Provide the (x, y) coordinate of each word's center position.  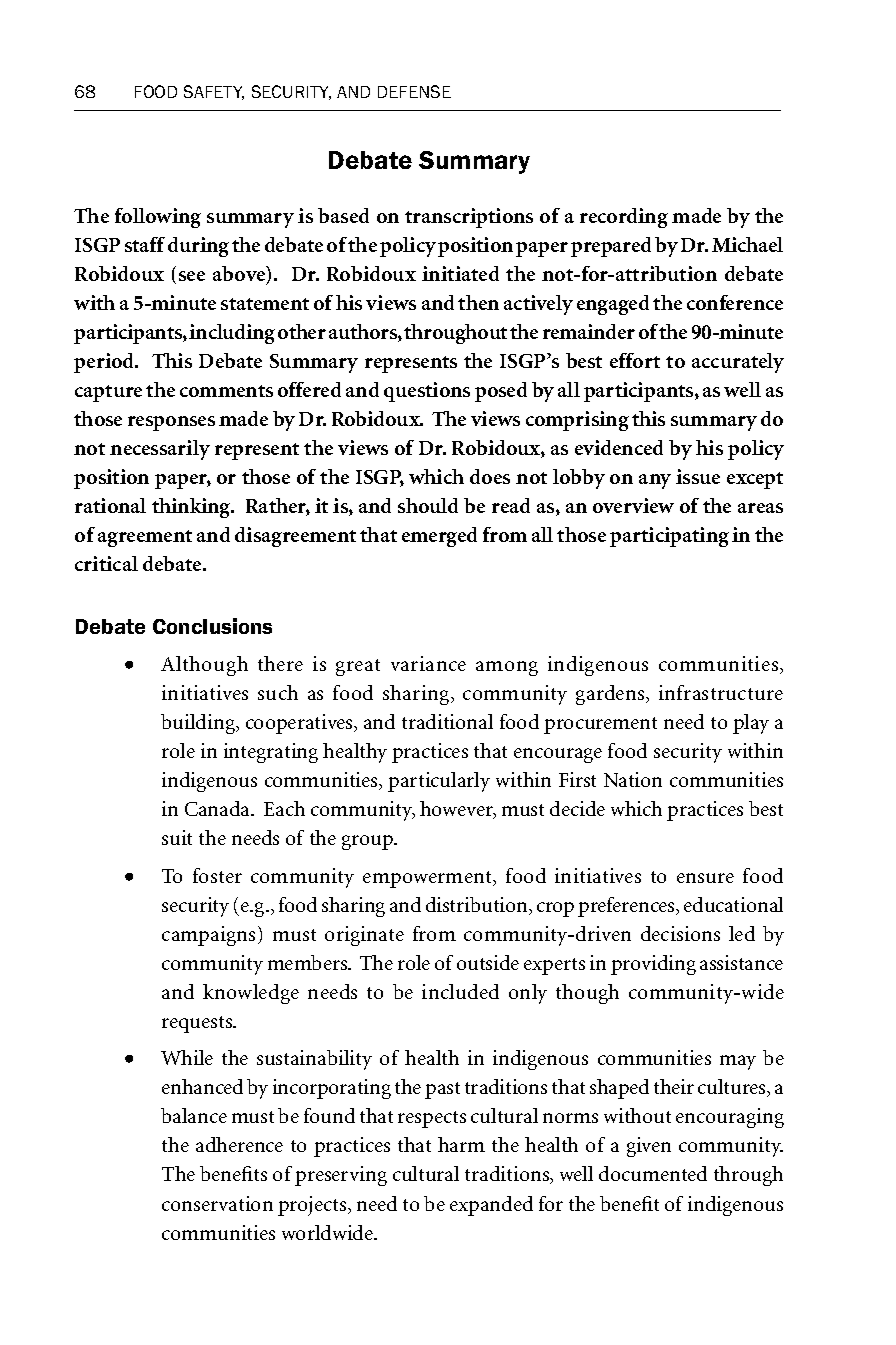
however (458, 810)
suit (177, 837)
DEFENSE (414, 91)
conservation (217, 1203)
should (428, 505)
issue (698, 476)
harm (461, 1144)
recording (624, 218)
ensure (705, 878)
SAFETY (214, 92)
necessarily (160, 450)
